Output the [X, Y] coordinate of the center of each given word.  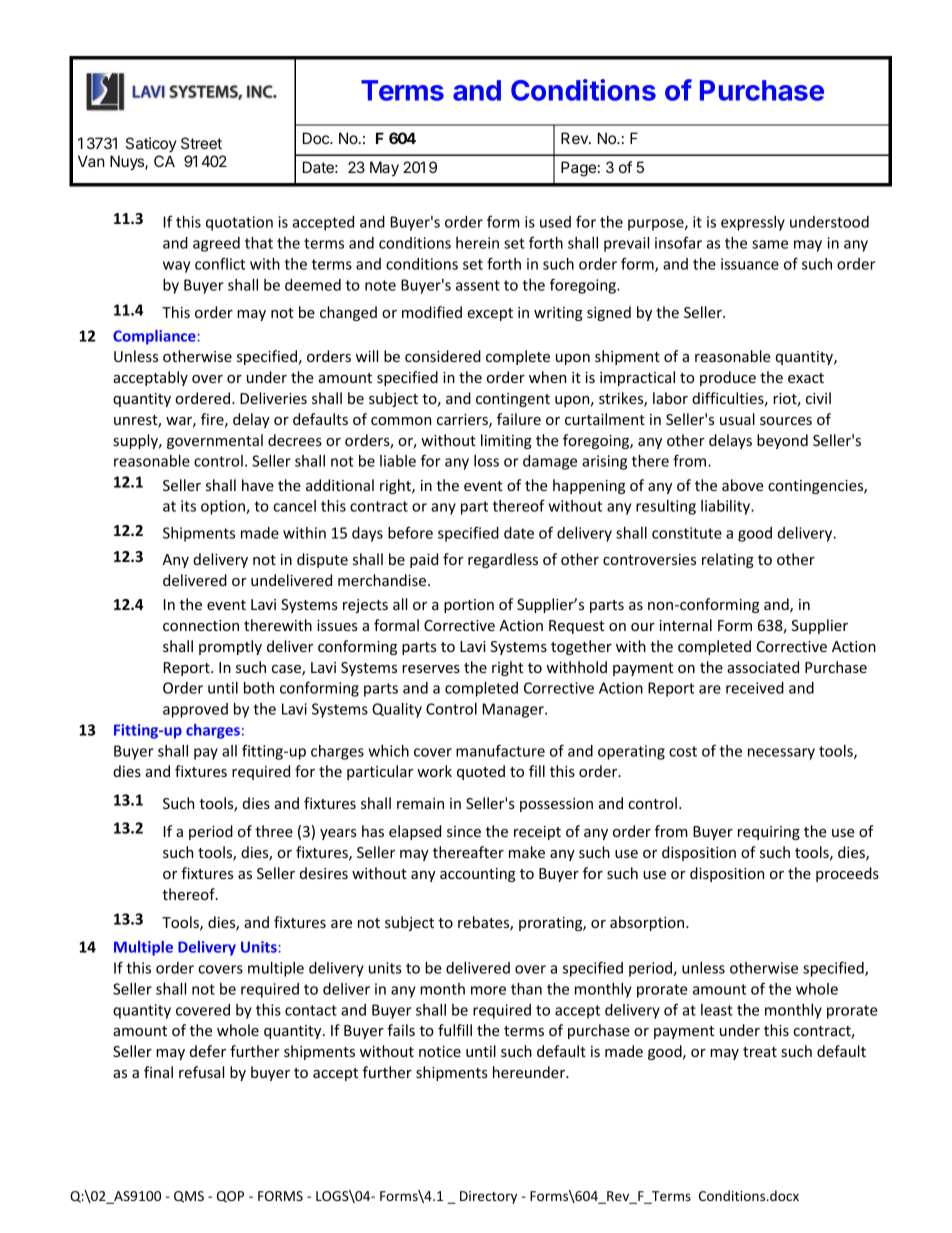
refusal [201, 1072]
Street [201, 143]
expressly [753, 223]
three [274, 831]
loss [486, 461]
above [743, 485]
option [224, 507]
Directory [488, 1197]
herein [477, 243]
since [464, 831]
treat [760, 1052]
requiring [769, 833]
